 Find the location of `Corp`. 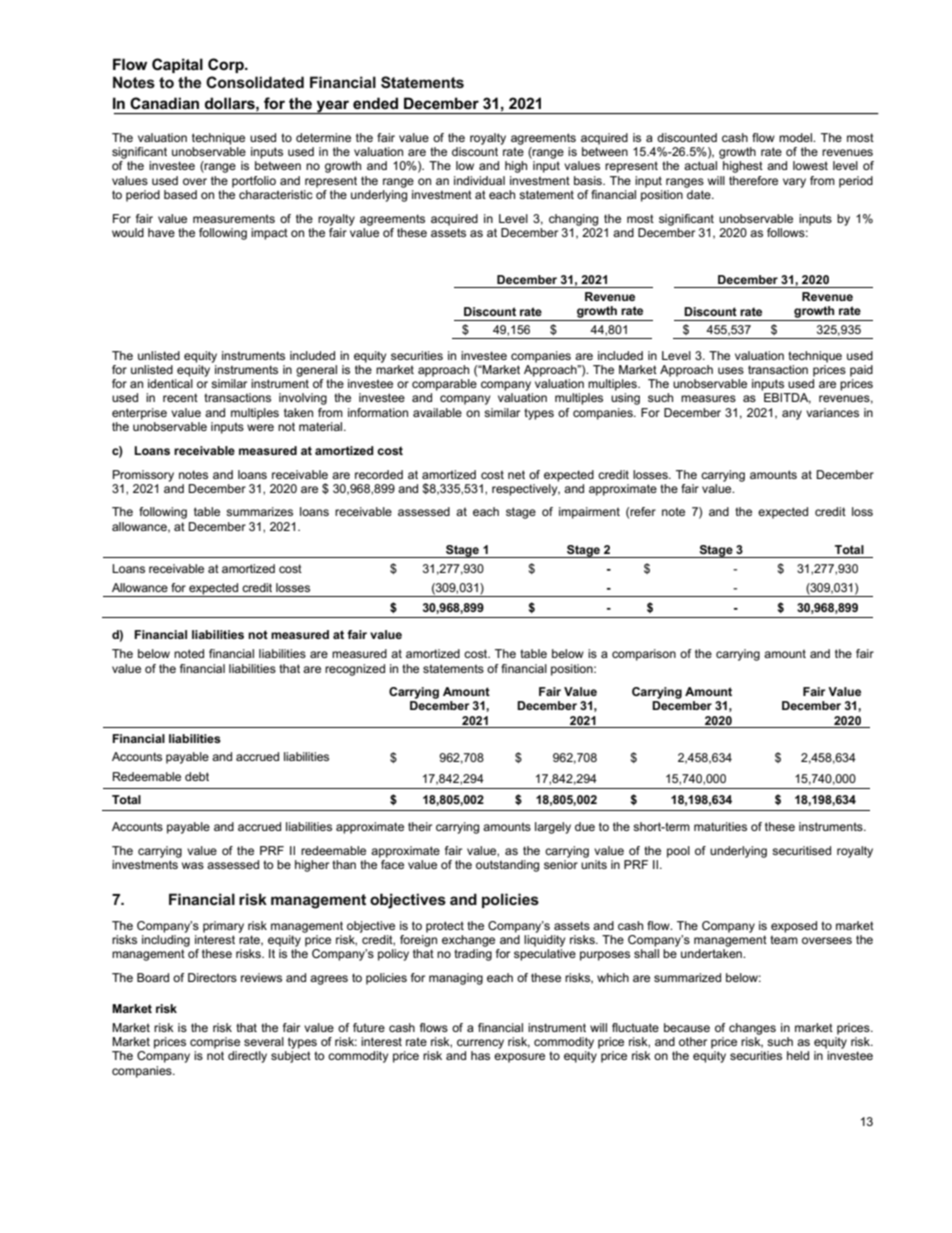

Corp is located at coordinates (227, 65).
